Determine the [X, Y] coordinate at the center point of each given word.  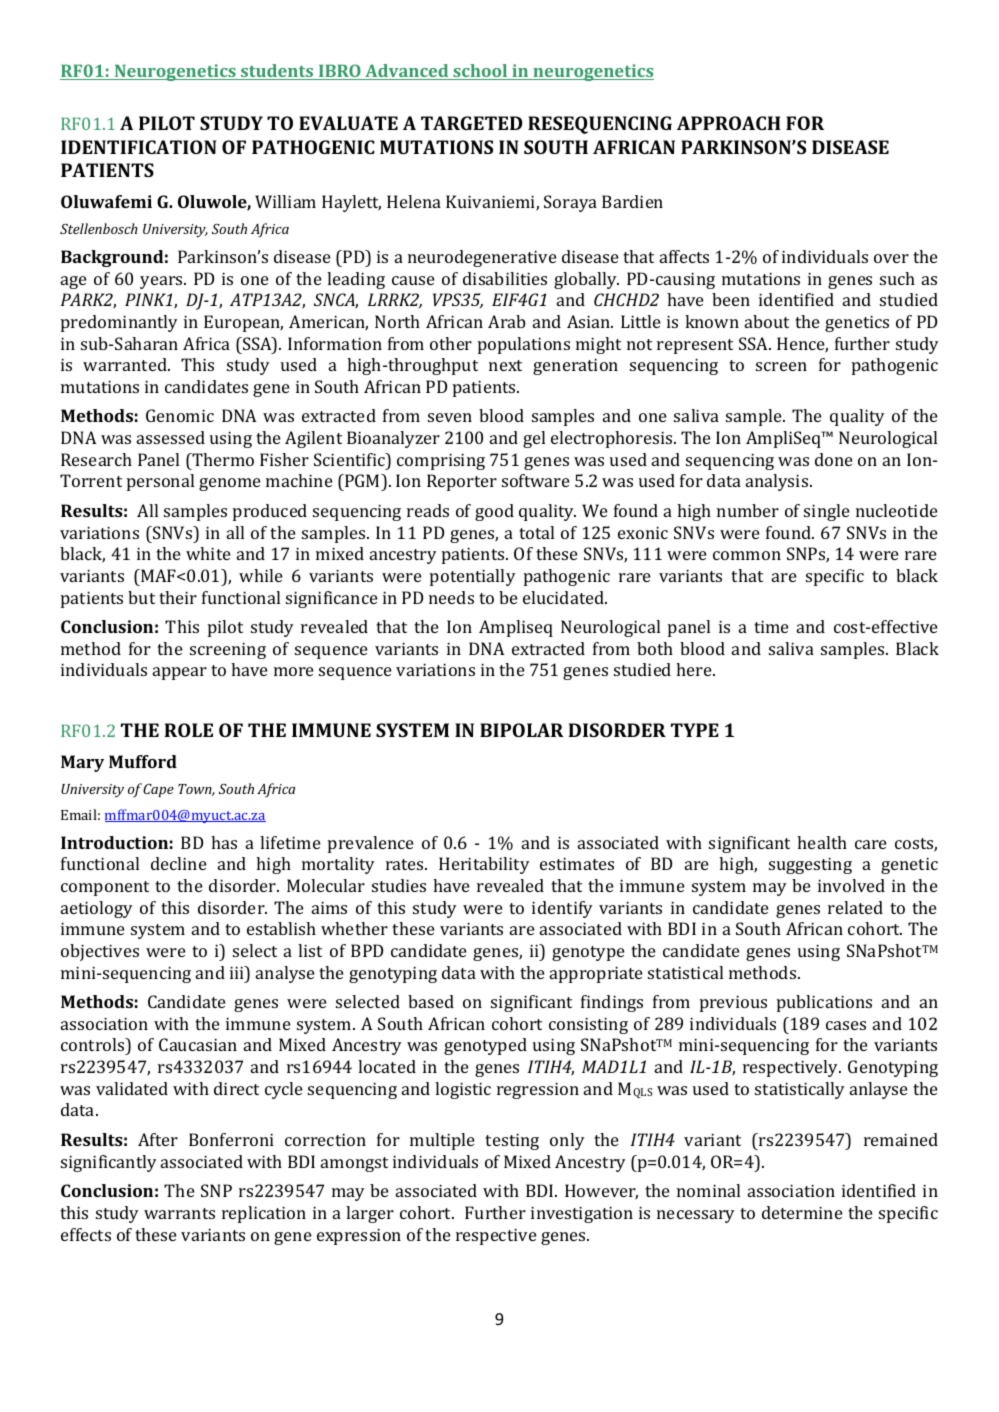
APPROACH [729, 123]
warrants [179, 1213]
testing [512, 1142]
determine [802, 1212]
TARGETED [471, 123]
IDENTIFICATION [138, 147]
